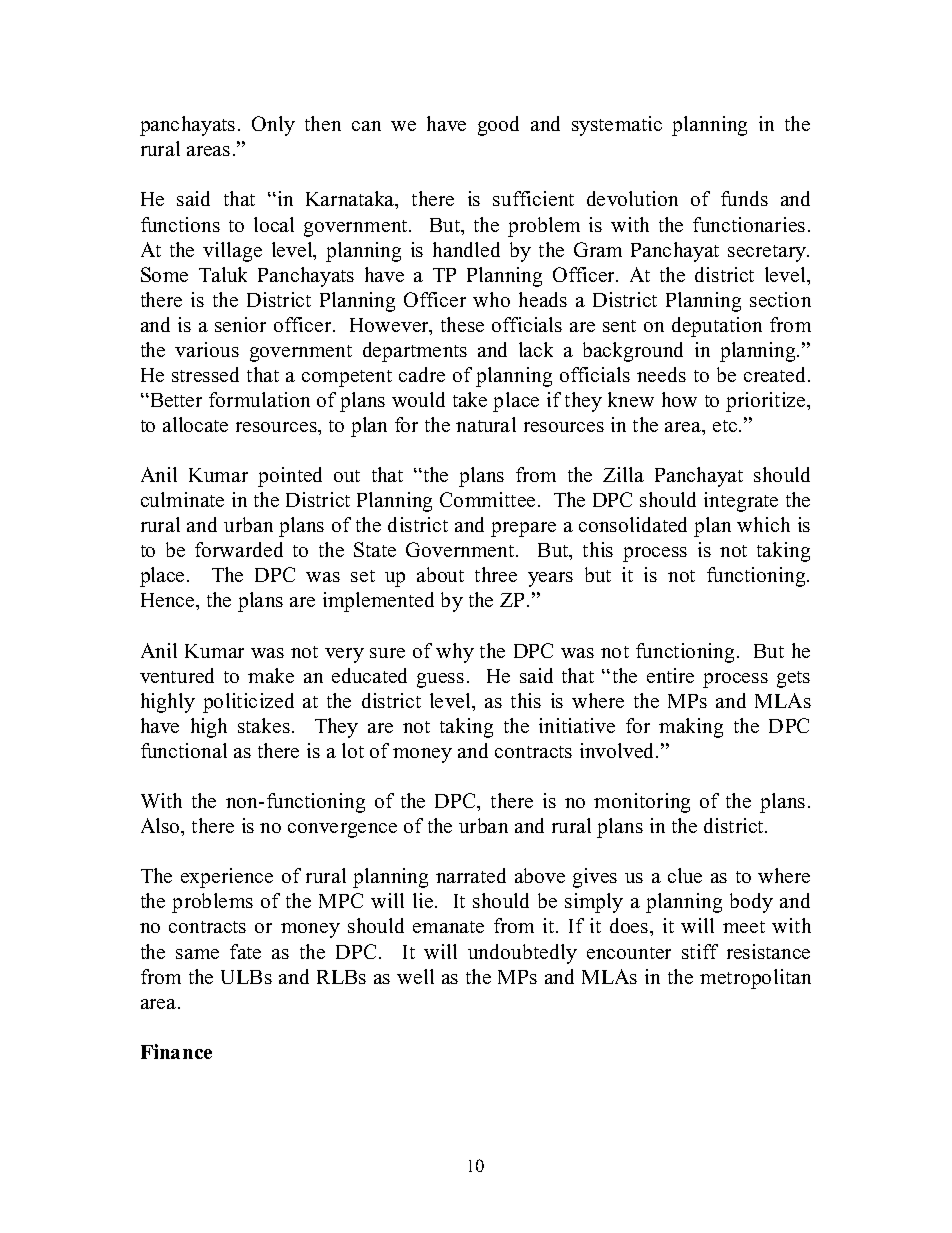  What do you see at coordinates (205, 374) in the image?
I see `stressed` at bounding box center [205, 374].
